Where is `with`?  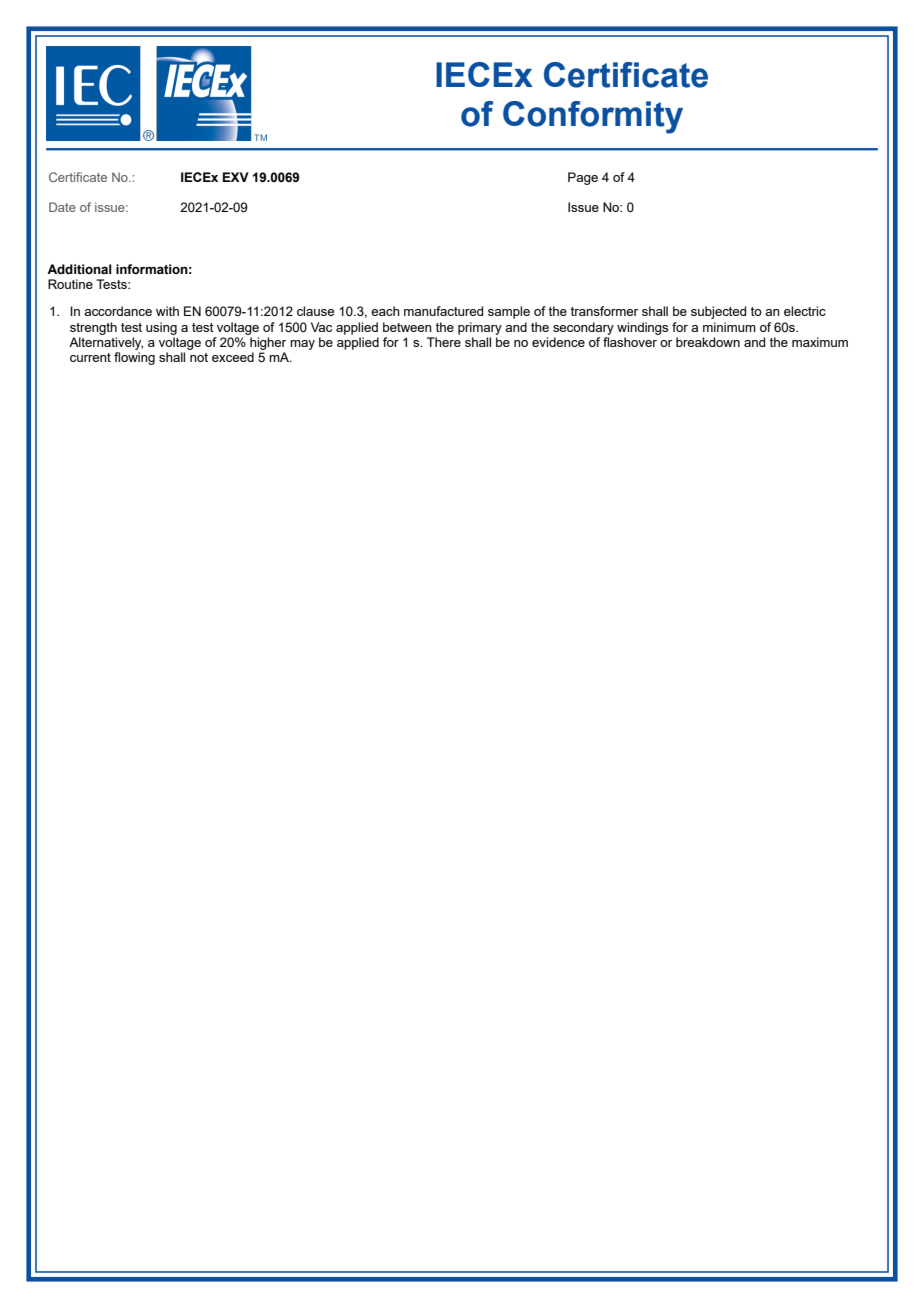 with is located at coordinates (167, 311).
